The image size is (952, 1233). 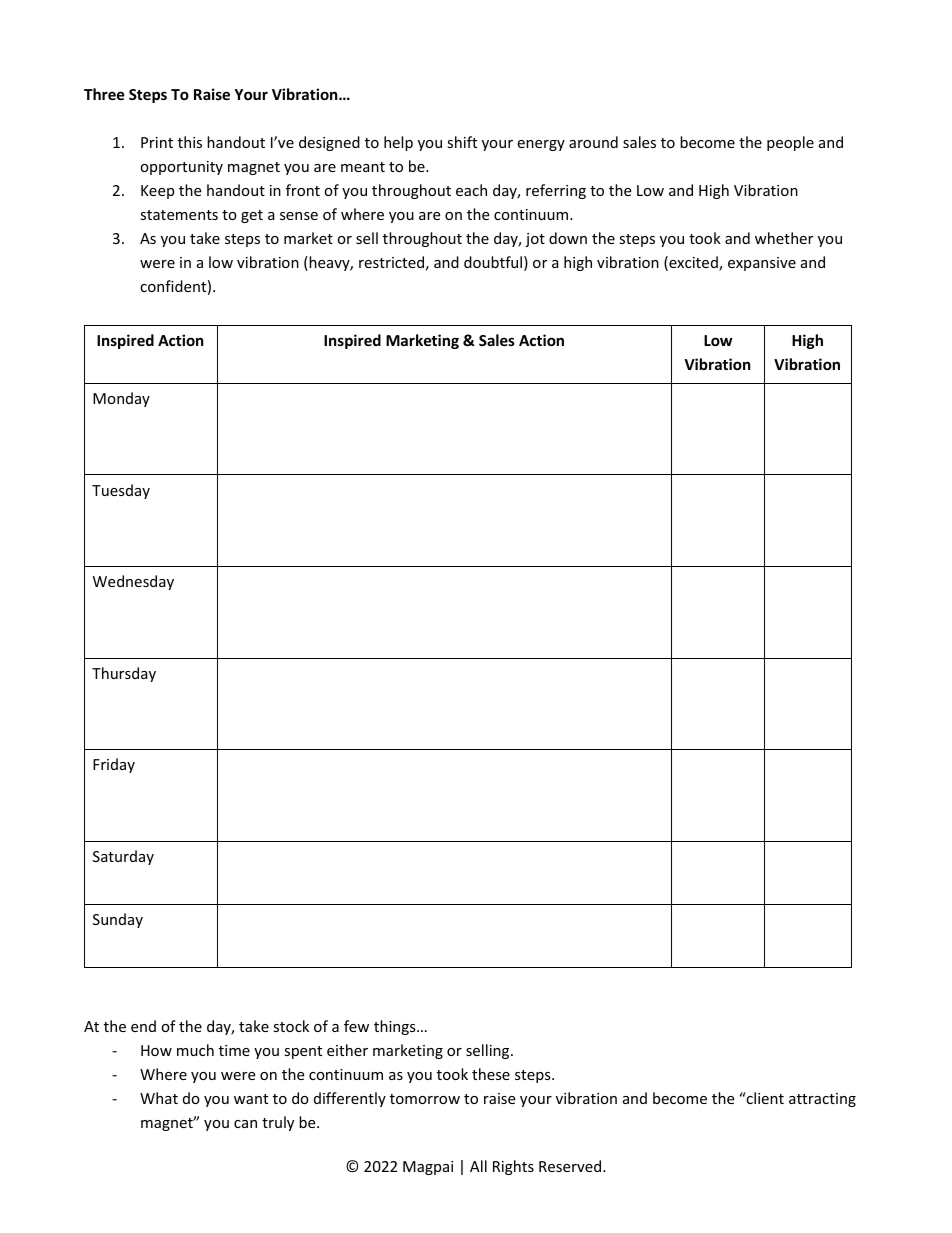 What do you see at coordinates (462, 142) in the screenshot?
I see `shift` at bounding box center [462, 142].
